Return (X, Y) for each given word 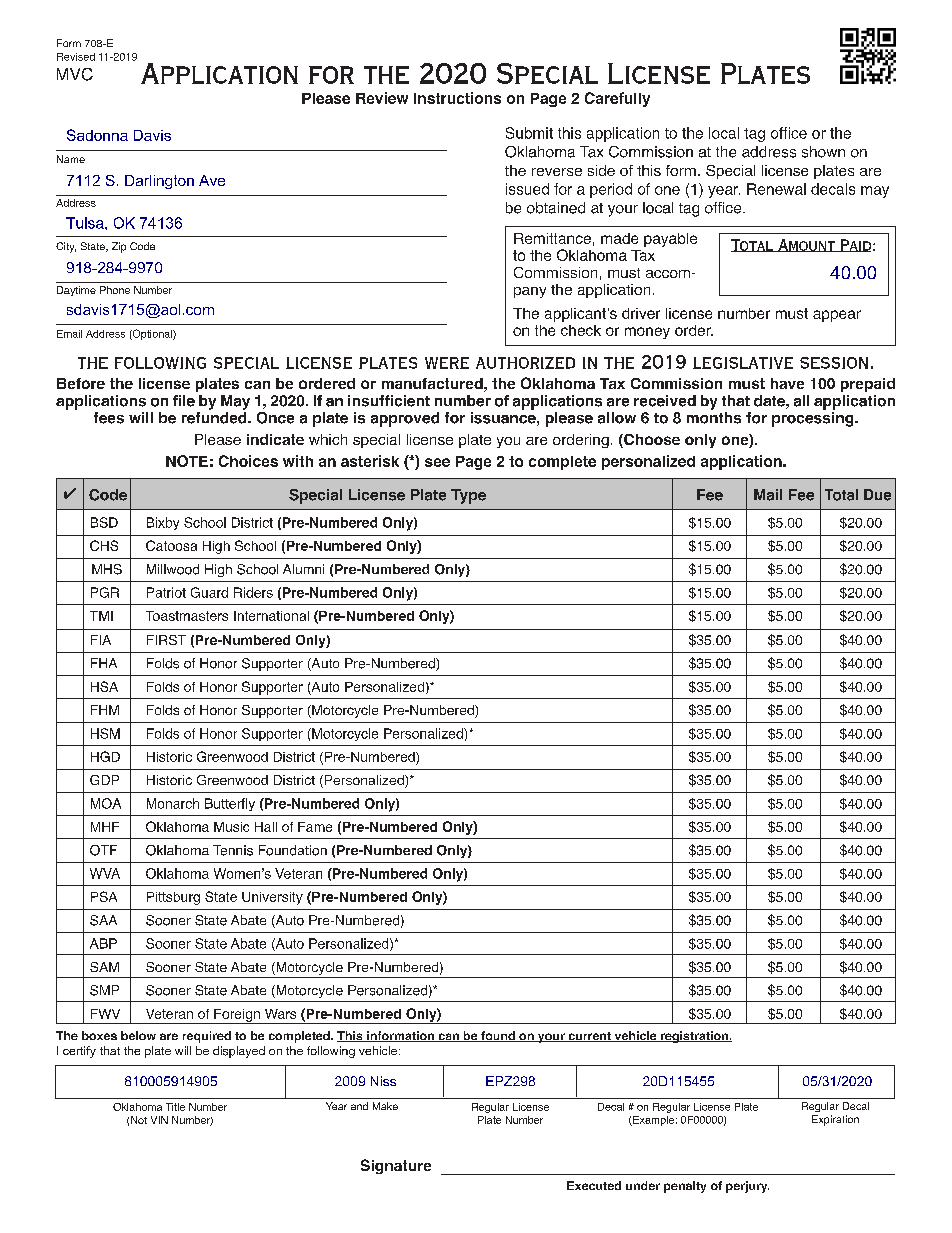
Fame (315, 827)
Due (877, 495)
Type (468, 496)
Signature (396, 1166)
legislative (743, 363)
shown (823, 152)
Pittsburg (173, 898)
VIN (159, 1120)
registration (694, 1037)
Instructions (457, 98)
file (184, 401)
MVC (75, 74)
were (447, 363)
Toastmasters (187, 616)
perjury (747, 1187)
